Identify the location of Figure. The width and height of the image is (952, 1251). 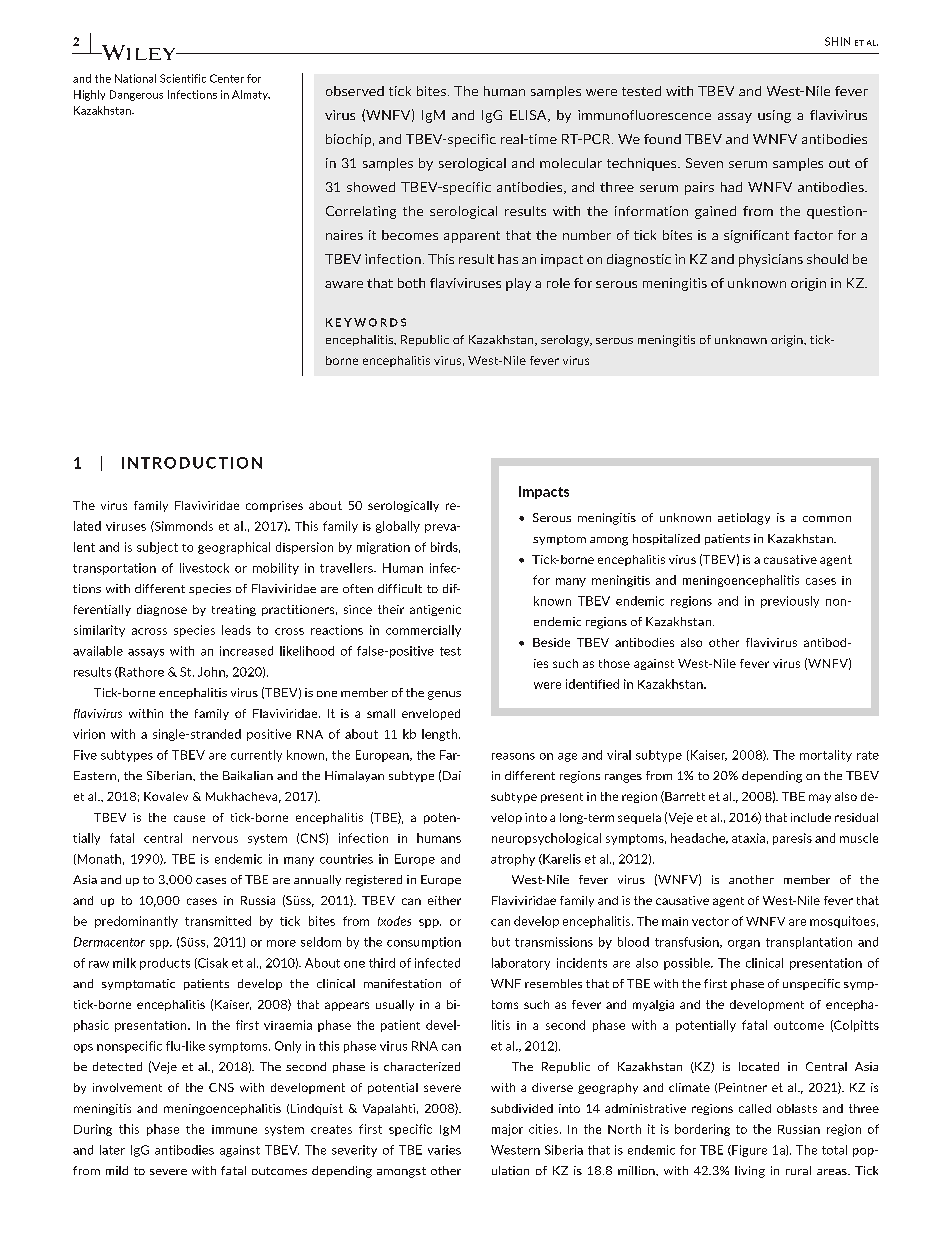
(748, 1151).
